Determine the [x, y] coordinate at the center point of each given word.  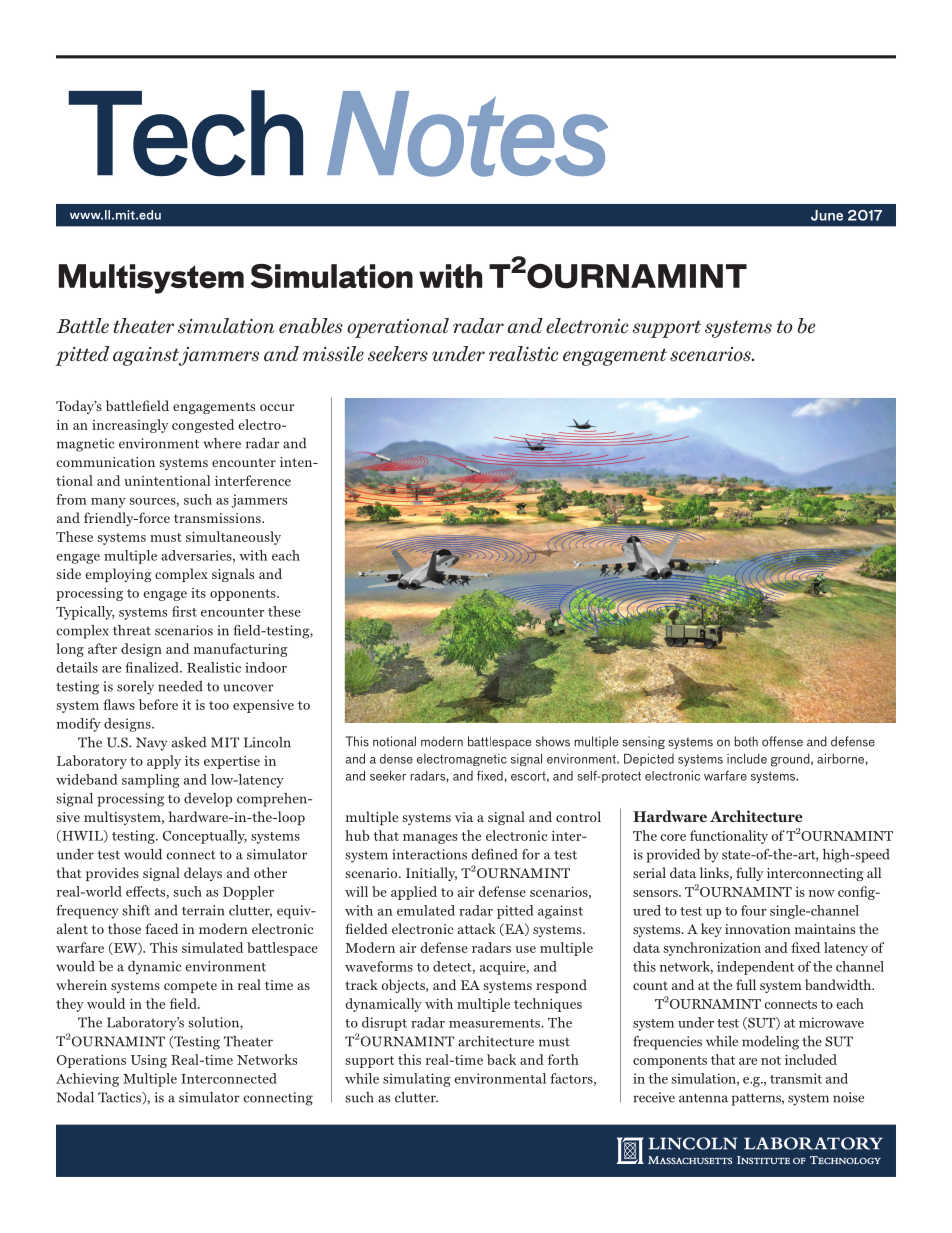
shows [553, 741]
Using [149, 1061]
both [746, 741]
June [827, 215]
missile [333, 353]
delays [203, 874]
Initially [431, 874]
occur [277, 407]
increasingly [130, 426]
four [753, 910]
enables [311, 326]
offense [782, 741]
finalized [153, 667]
